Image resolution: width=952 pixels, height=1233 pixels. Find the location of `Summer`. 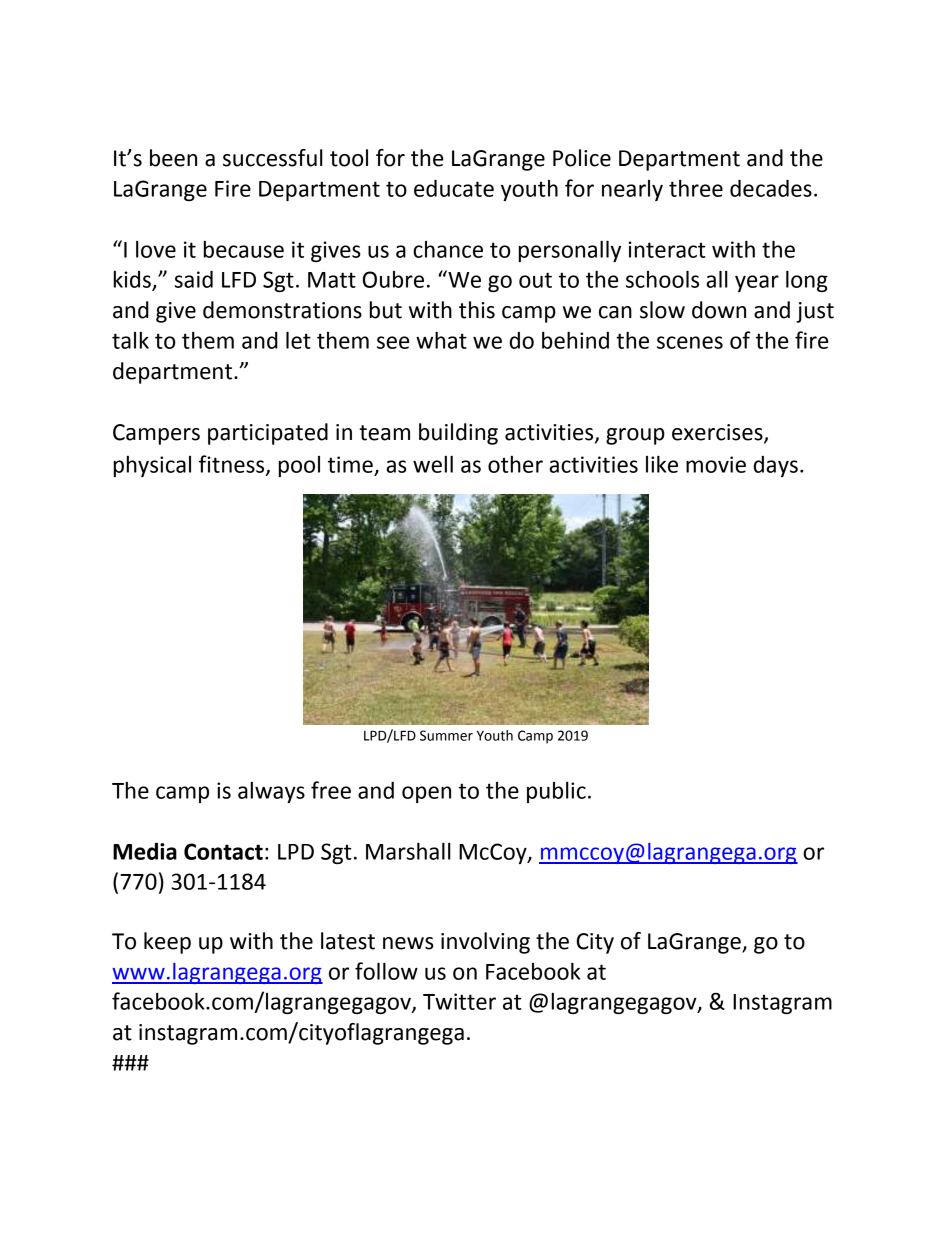

Summer is located at coordinates (446, 735).
